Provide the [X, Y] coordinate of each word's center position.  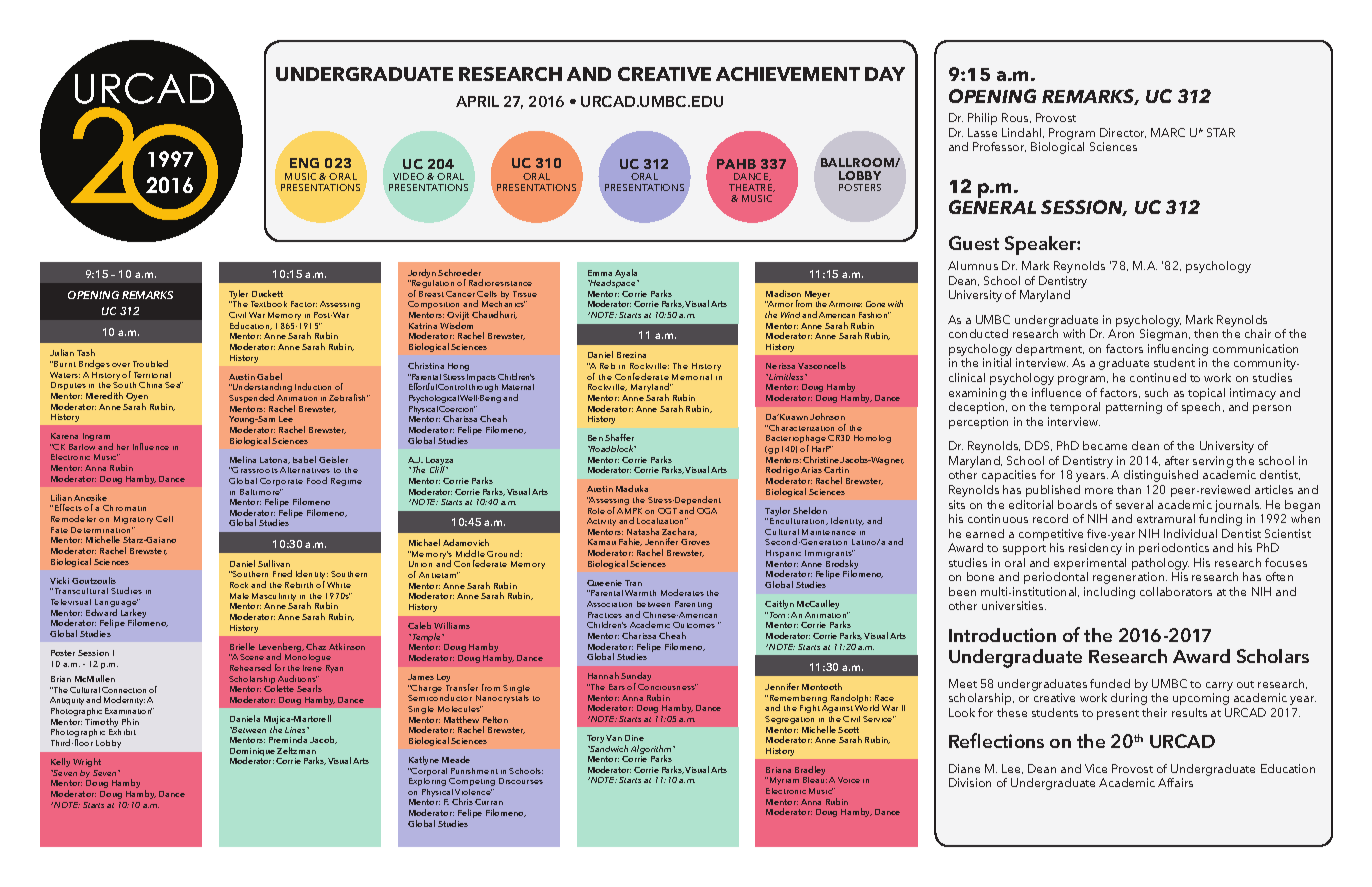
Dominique [252, 753]
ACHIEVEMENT [788, 74]
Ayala [627, 275]
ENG [304, 163]
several [1134, 504]
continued [1158, 377]
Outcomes [694, 625]
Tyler [238, 296]
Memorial [692, 377]
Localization [661, 521]
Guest [974, 243]
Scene [252, 657]
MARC [1168, 132]
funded [1110, 683]
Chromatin [124, 508]
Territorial [152, 375]
